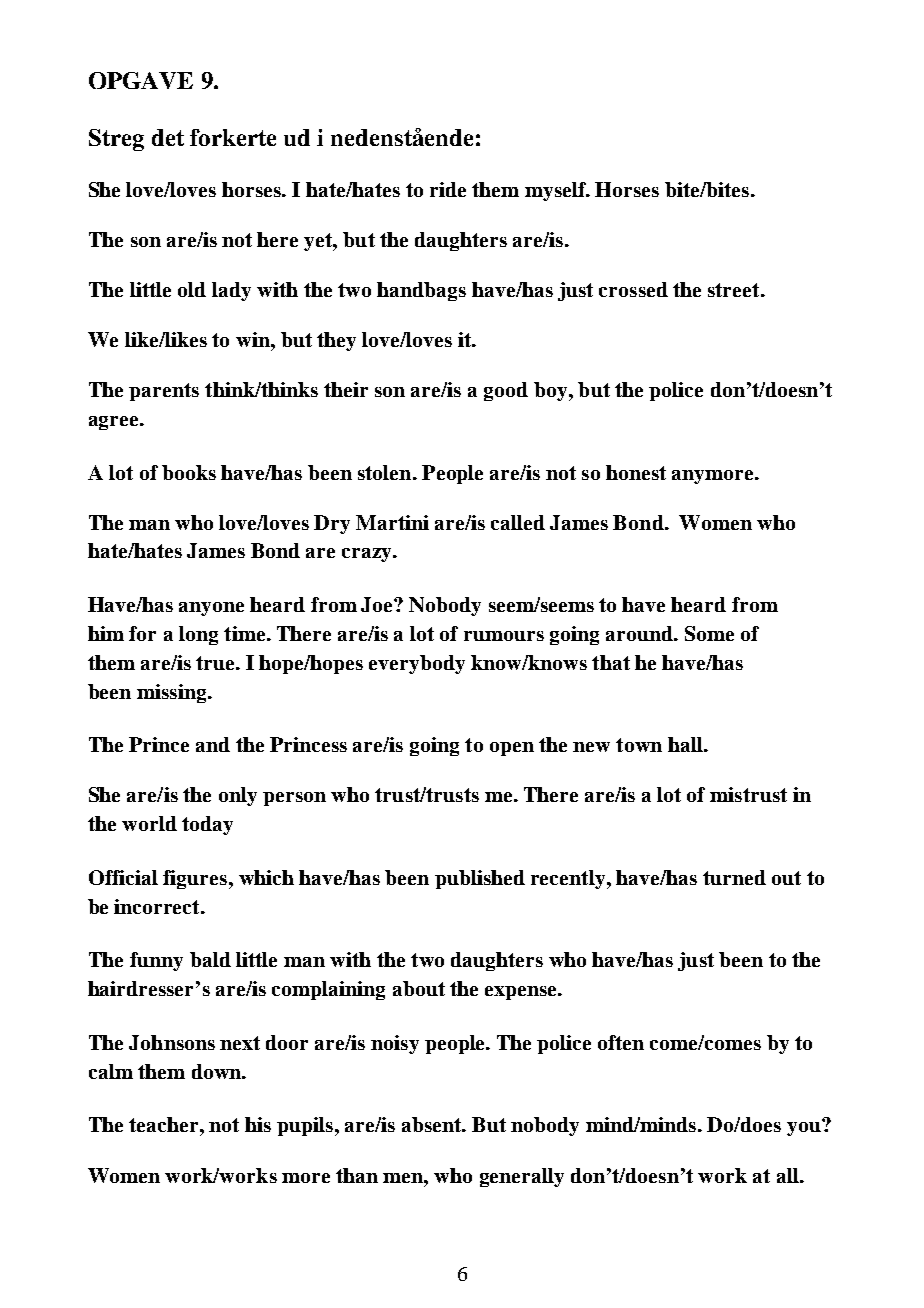  I want to click on teacher, so click(165, 1124).
